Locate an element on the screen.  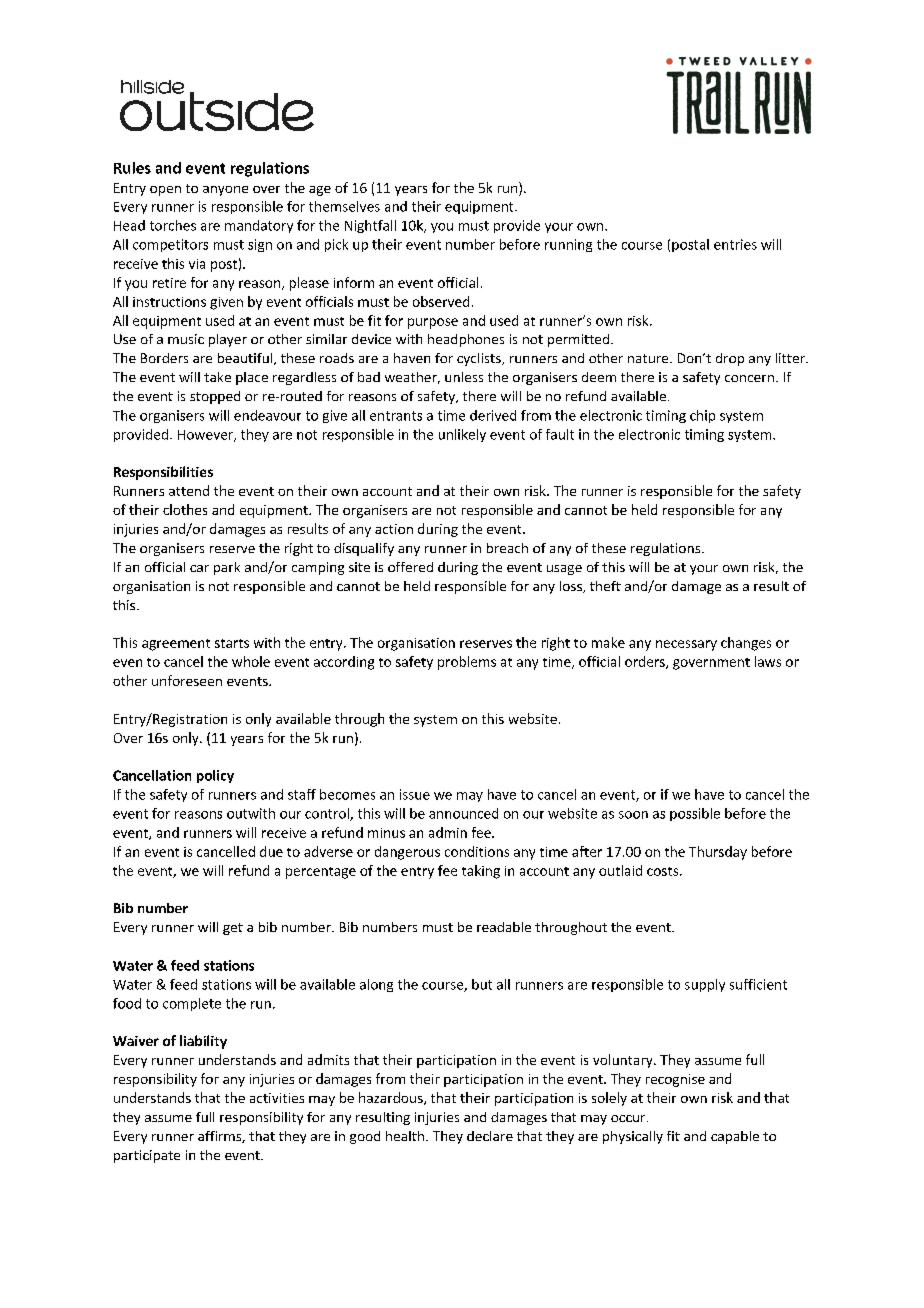
declare is located at coordinates (490, 1136).
